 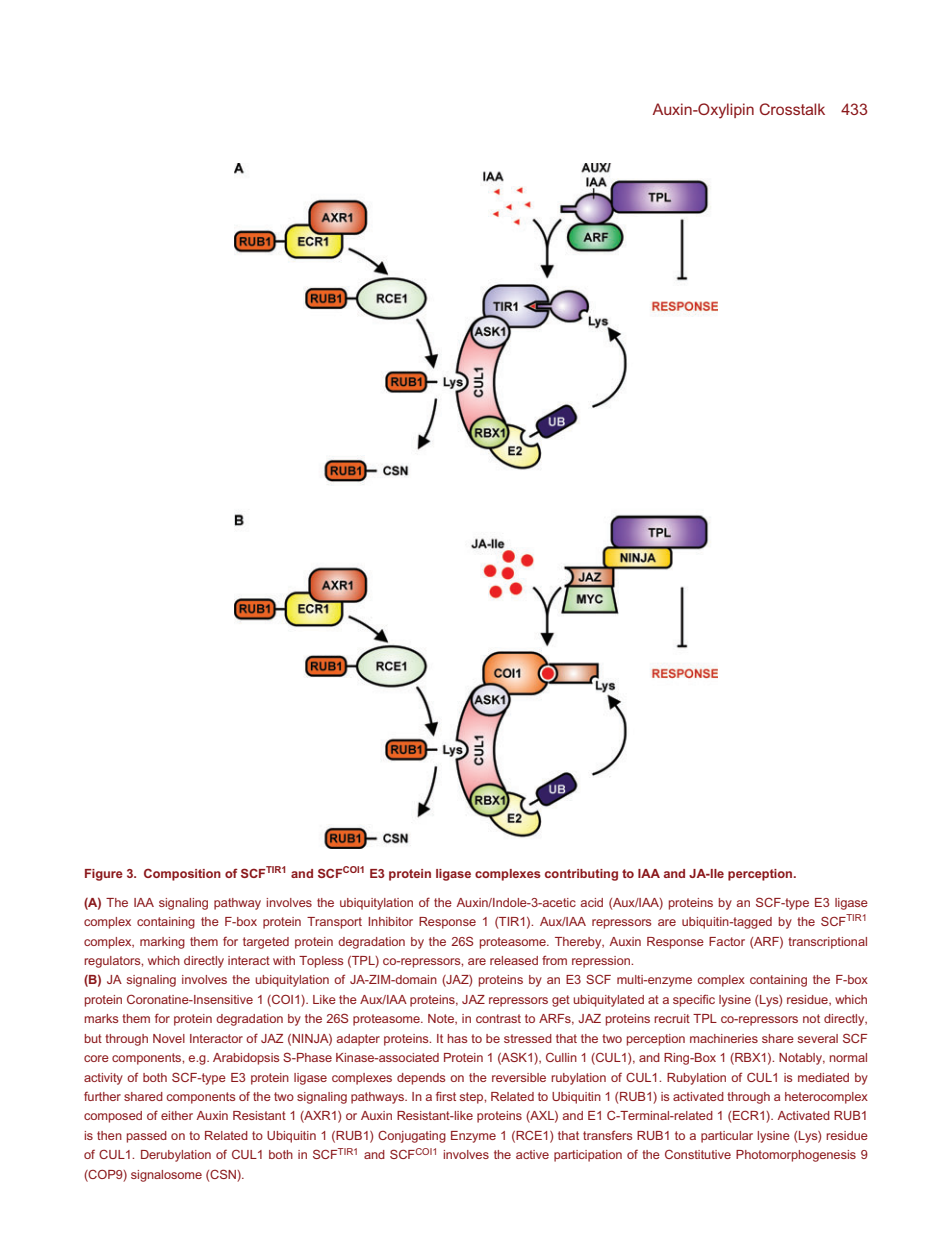 What do you see at coordinates (792, 109) in the screenshot?
I see `Crosstalk` at bounding box center [792, 109].
